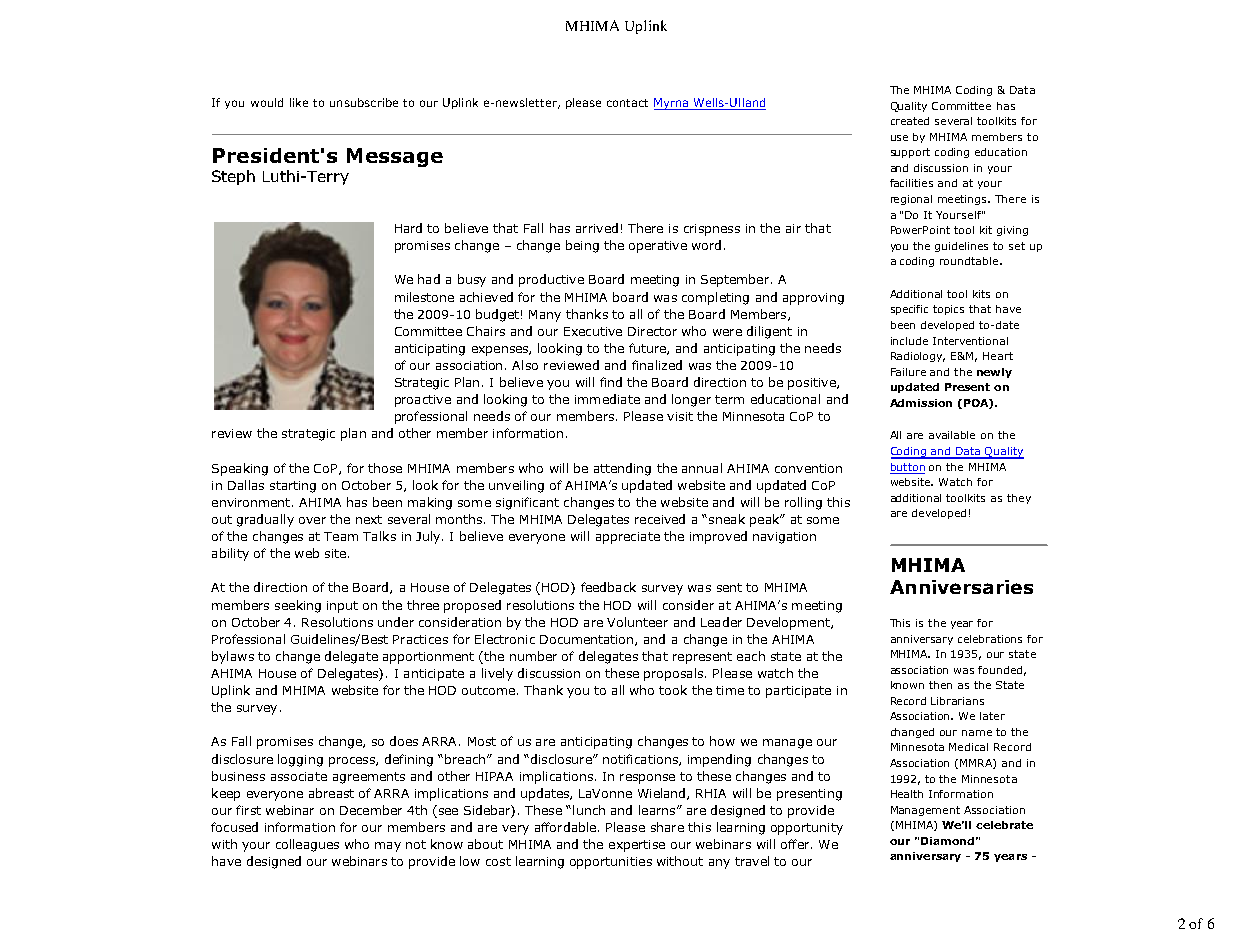  Describe the element at coordinates (307, 845) in the screenshot. I see `colleagues` at that location.
